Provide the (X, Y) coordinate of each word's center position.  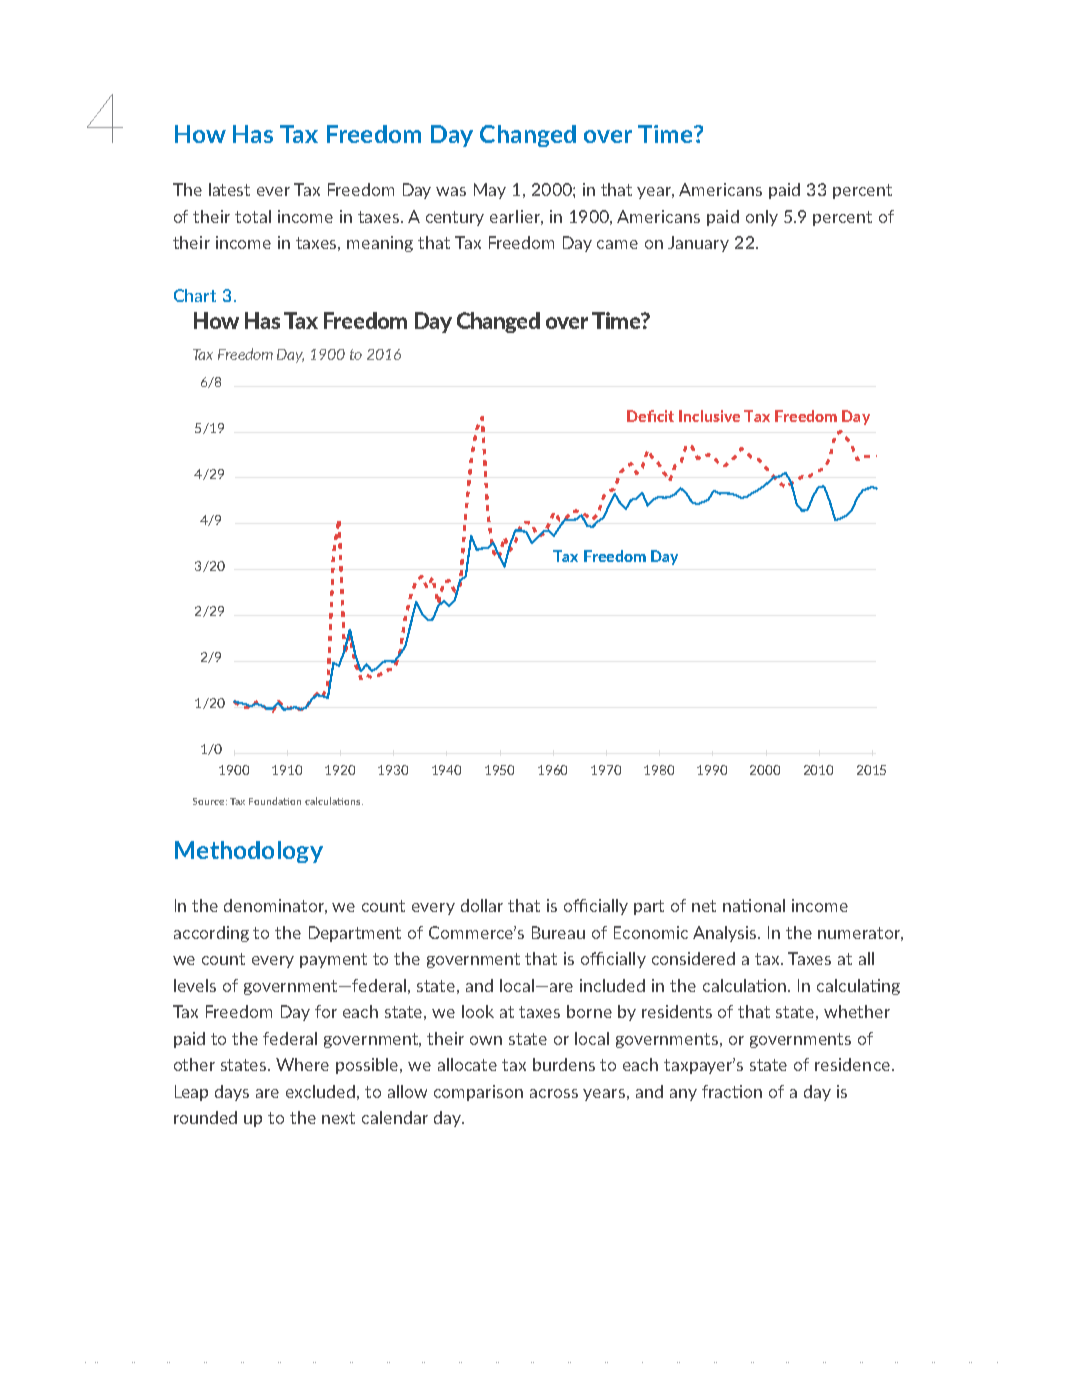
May (490, 191)
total (253, 216)
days (232, 1093)
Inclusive (709, 416)
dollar (482, 905)
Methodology (249, 852)
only (762, 218)
